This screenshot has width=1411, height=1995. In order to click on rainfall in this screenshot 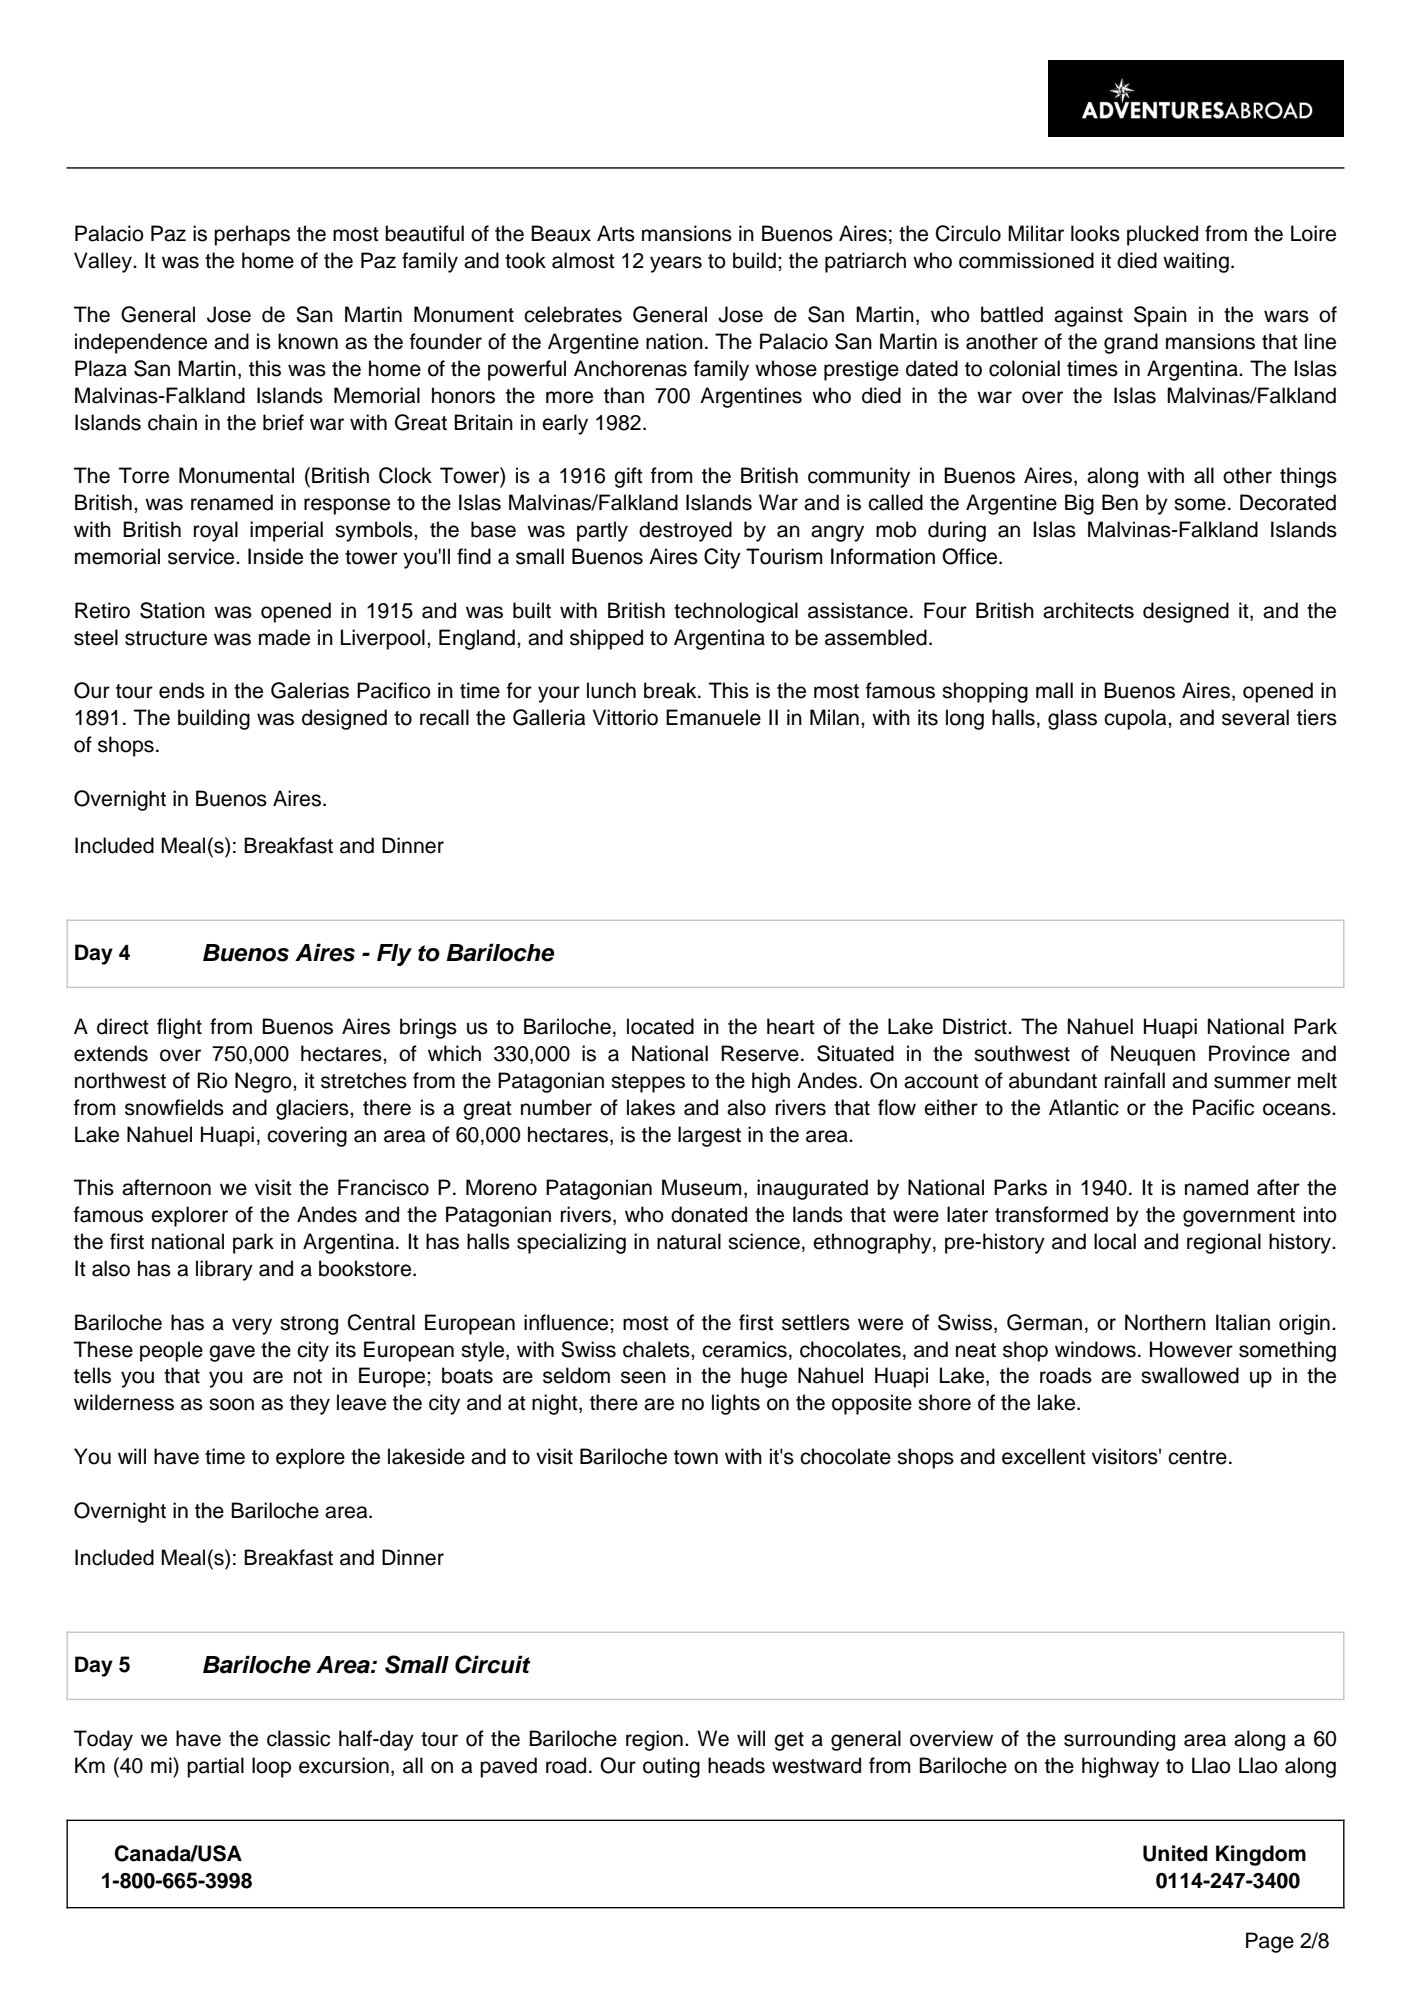, I will do `click(1135, 1080)`.
